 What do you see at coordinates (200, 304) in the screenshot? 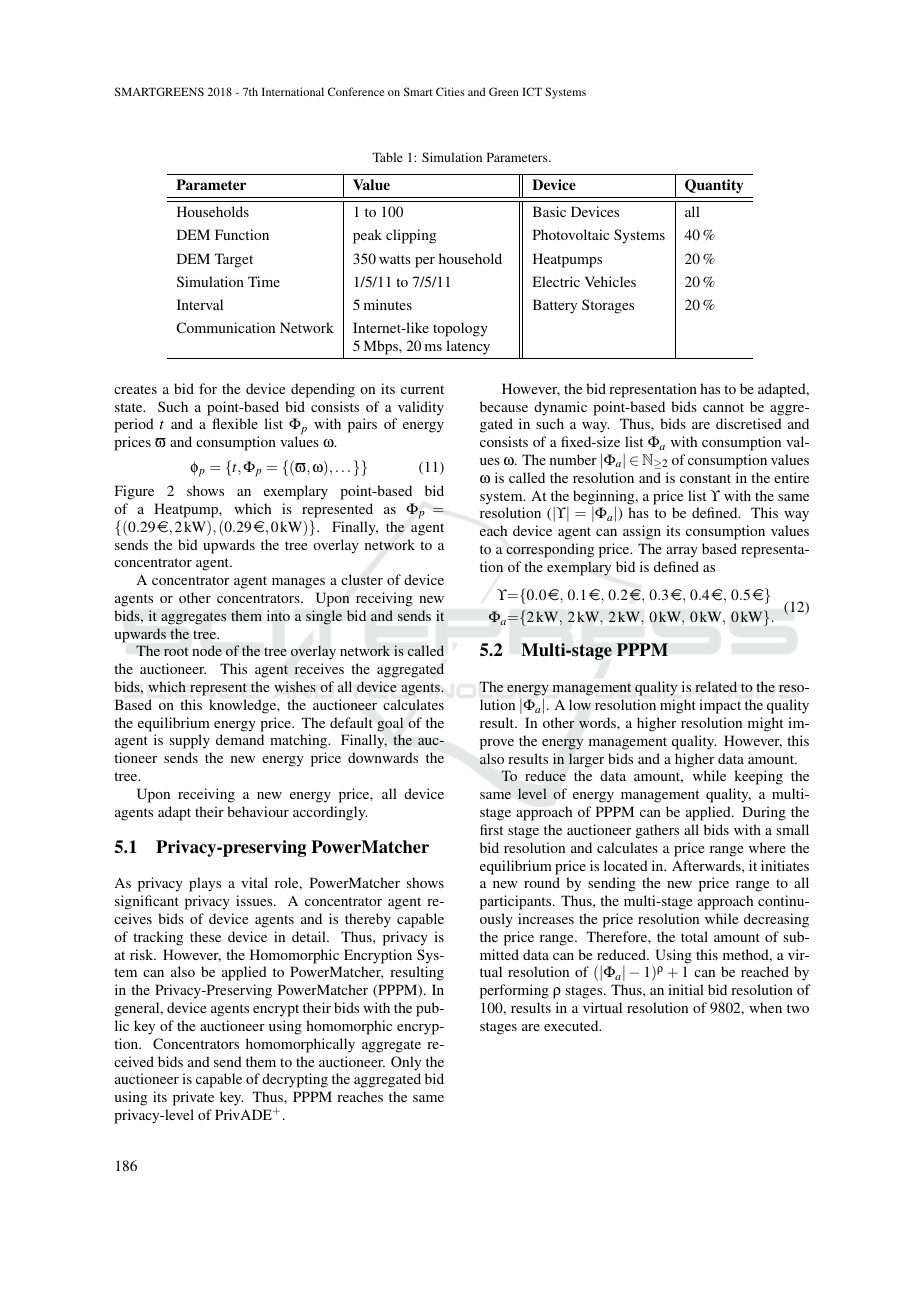
I see `Interval` at bounding box center [200, 304].
